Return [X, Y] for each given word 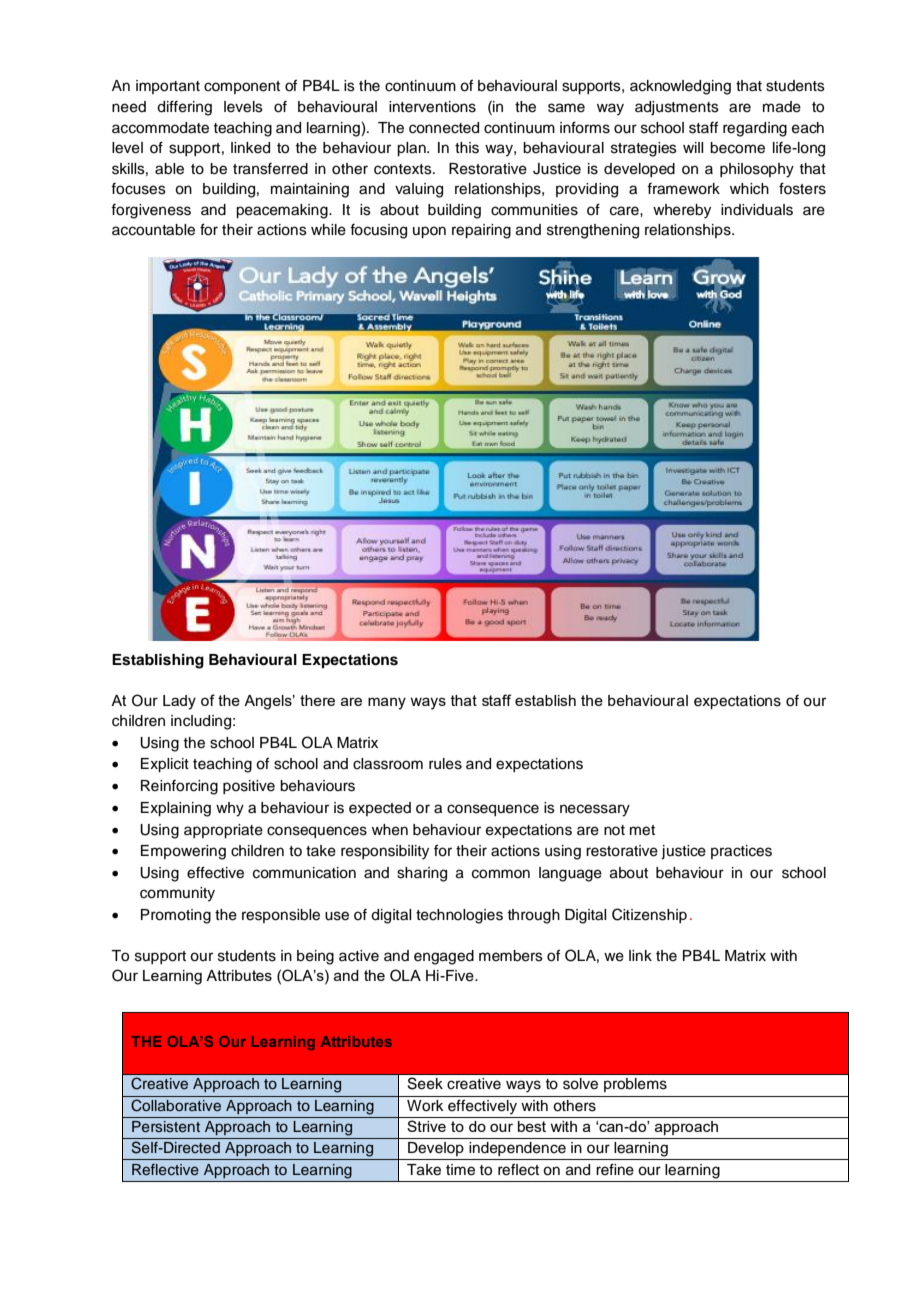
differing [184, 108]
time [460, 1170]
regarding [755, 129]
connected [444, 128]
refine [615, 1169]
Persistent [166, 1126]
